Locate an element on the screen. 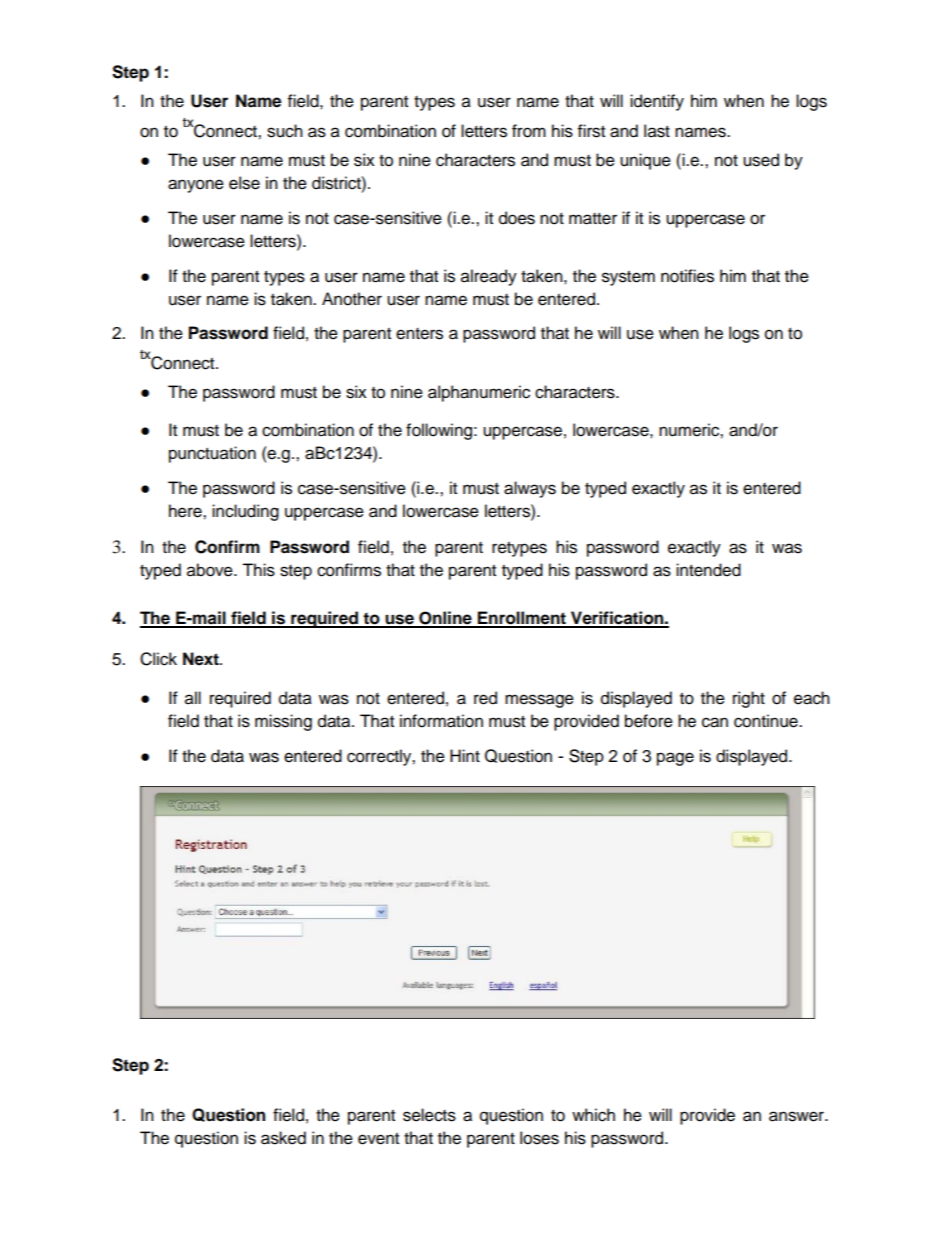 The height and width of the screenshot is (1233, 952). selects is located at coordinates (429, 1115).
